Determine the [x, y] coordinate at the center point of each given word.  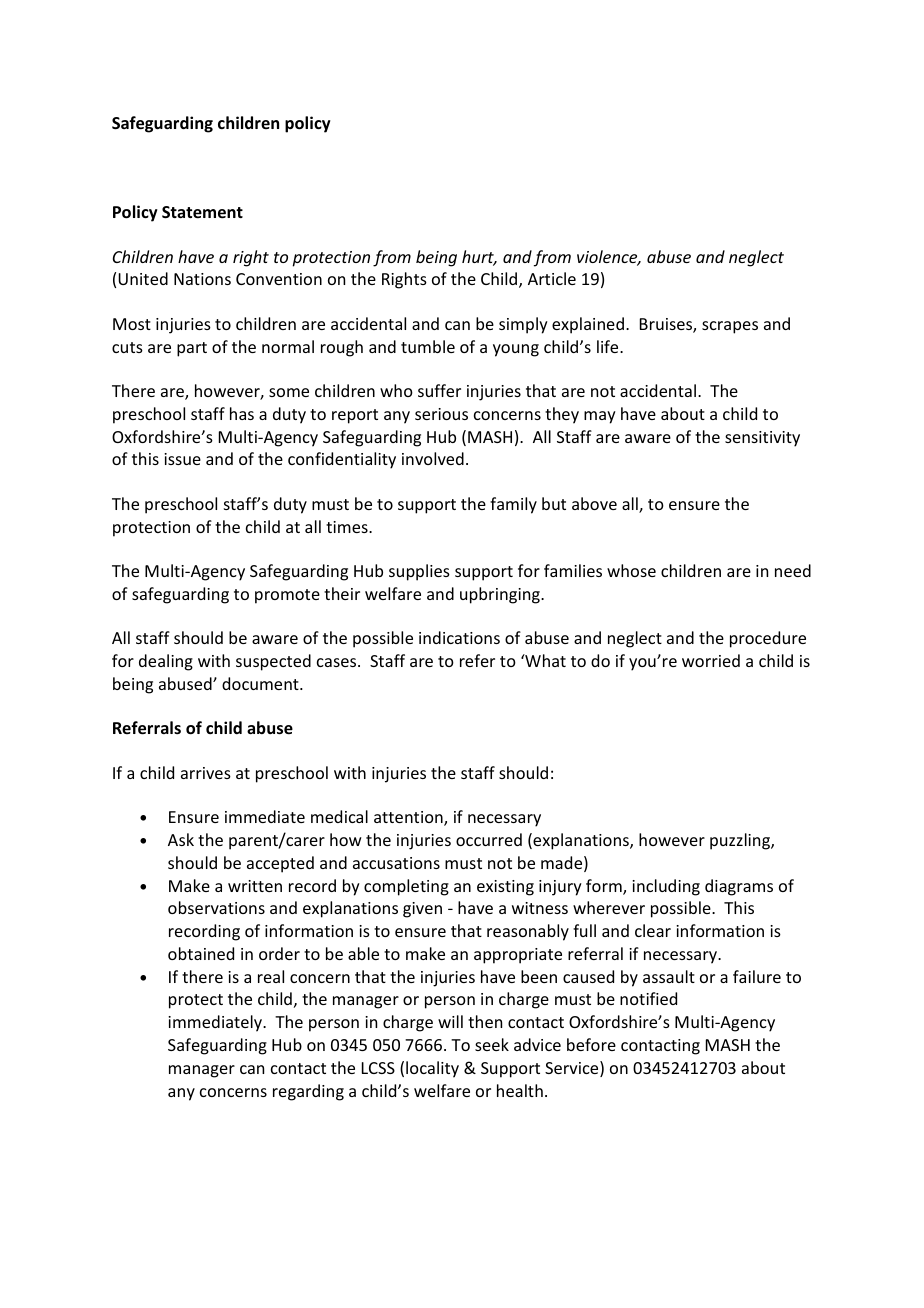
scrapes [730, 327]
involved [433, 458]
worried [711, 660]
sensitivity [762, 439]
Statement [202, 212]
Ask [181, 839]
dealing [166, 662]
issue [182, 459]
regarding [308, 1092]
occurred [489, 839]
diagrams [739, 887]
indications [459, 637]
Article [552, 278]
